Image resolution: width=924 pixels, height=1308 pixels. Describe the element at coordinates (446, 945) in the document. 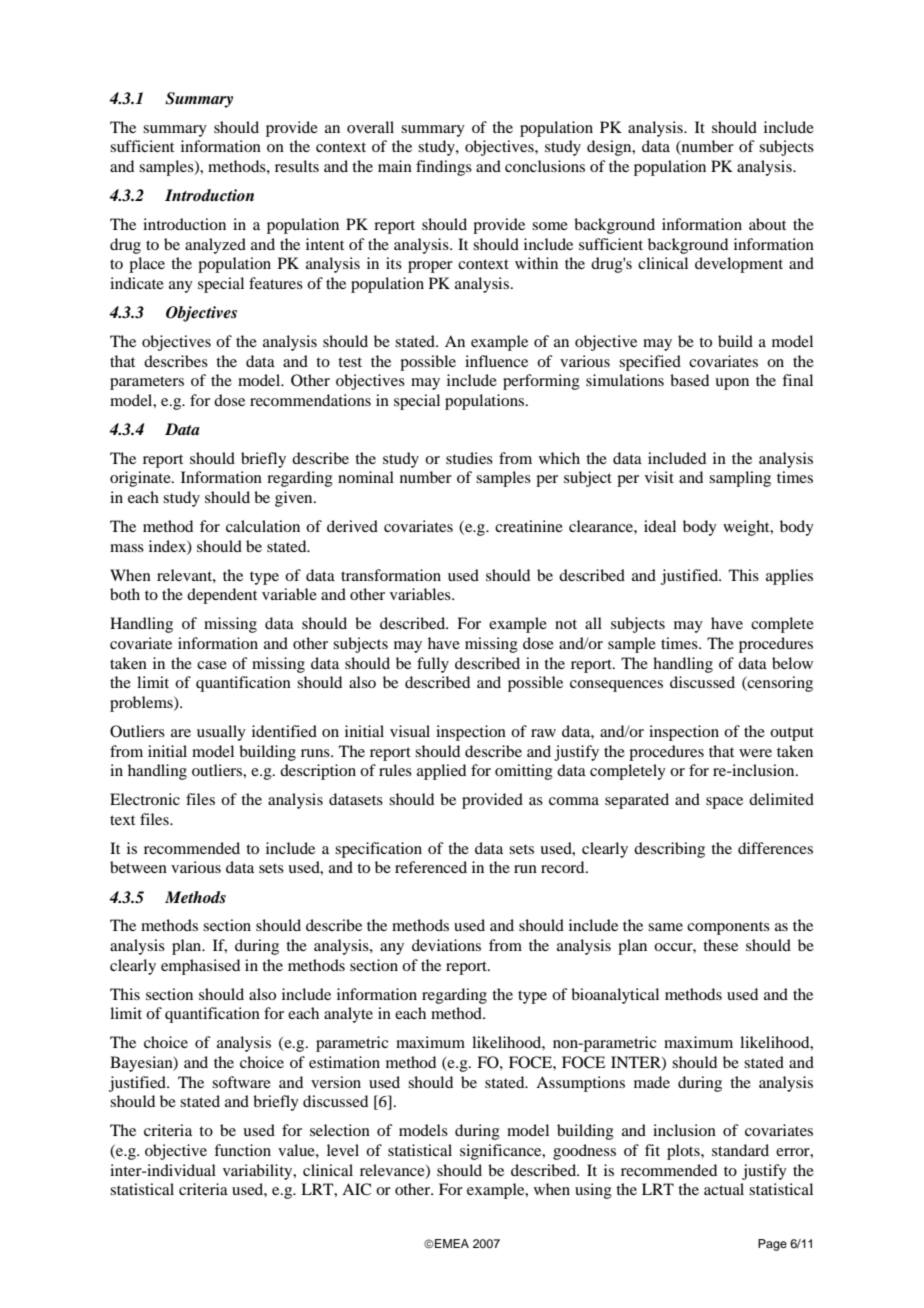

I see `deviations` at that location.
